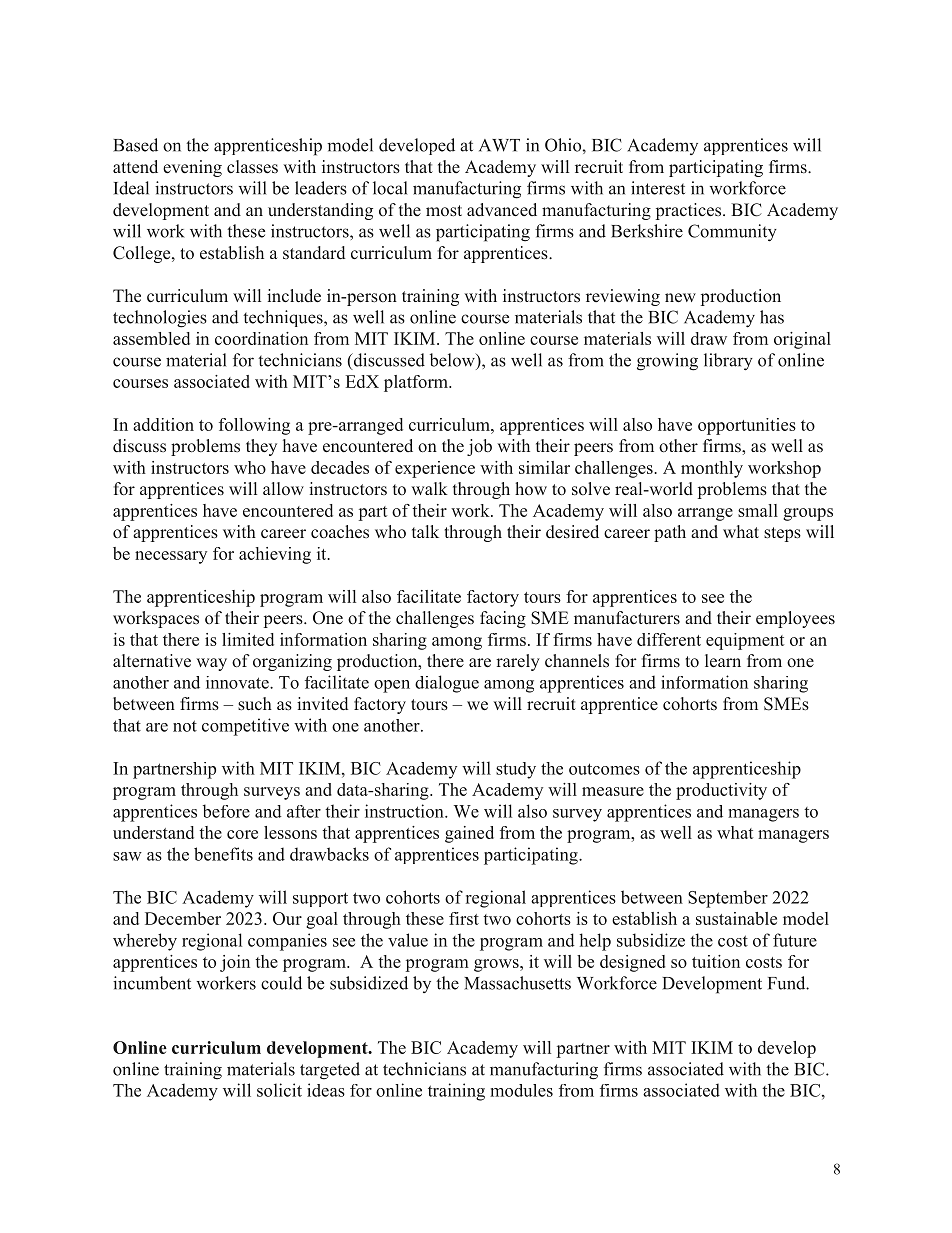  Describe the element at coordinates (721, 791) in the image. I see `productivity` at that location.
